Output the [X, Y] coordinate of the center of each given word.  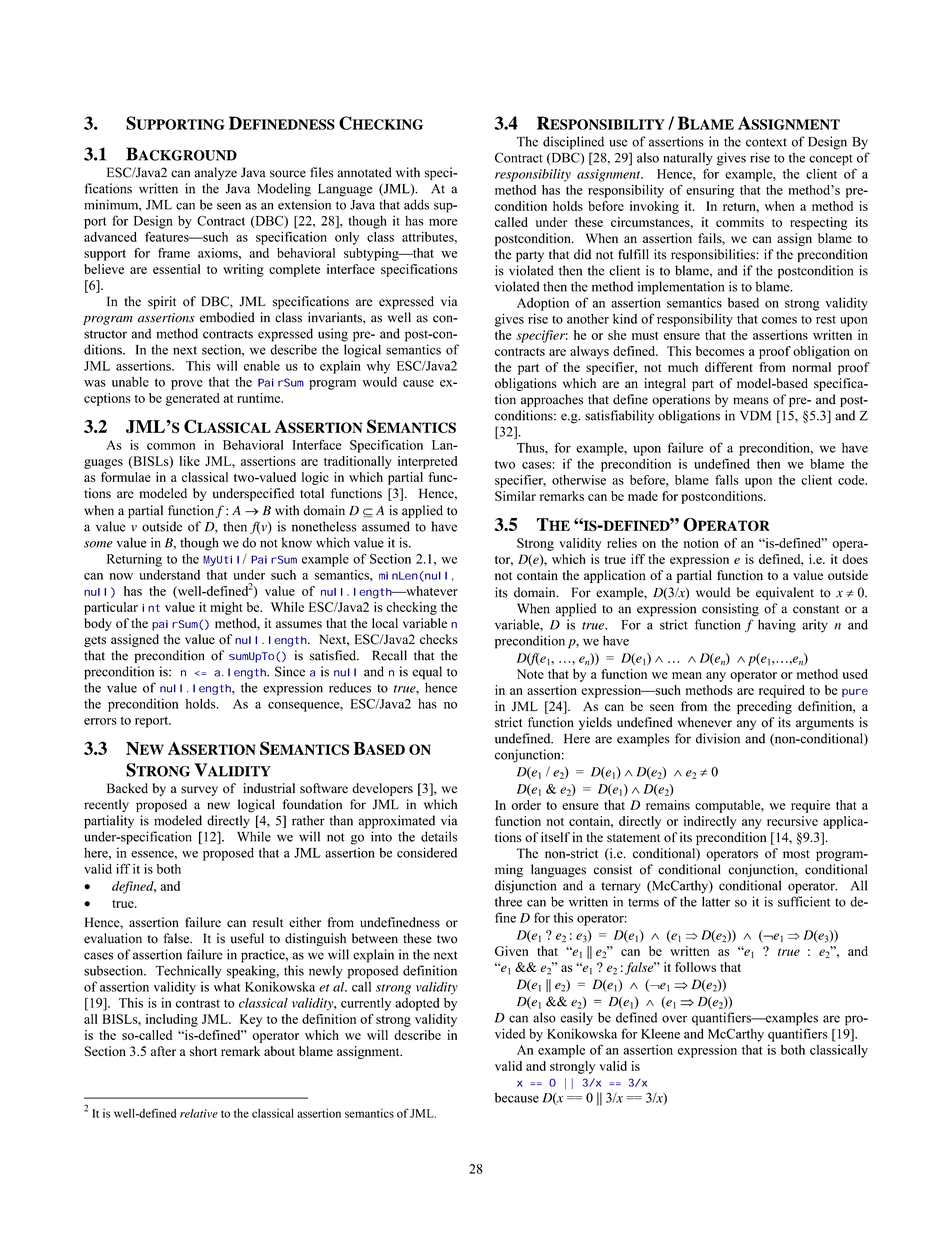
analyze [215, 173]
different [729, 367]
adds [416, 204]
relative [199, 1113]
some [98, 544]
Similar [515, 496]
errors [100, 721]
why [378, 367]
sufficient [804, 901]
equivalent [785, 593]
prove [187, 385]
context [766, 142]
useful [247, 938]
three [508, 901]
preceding [764, 707]
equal [427, 673]
